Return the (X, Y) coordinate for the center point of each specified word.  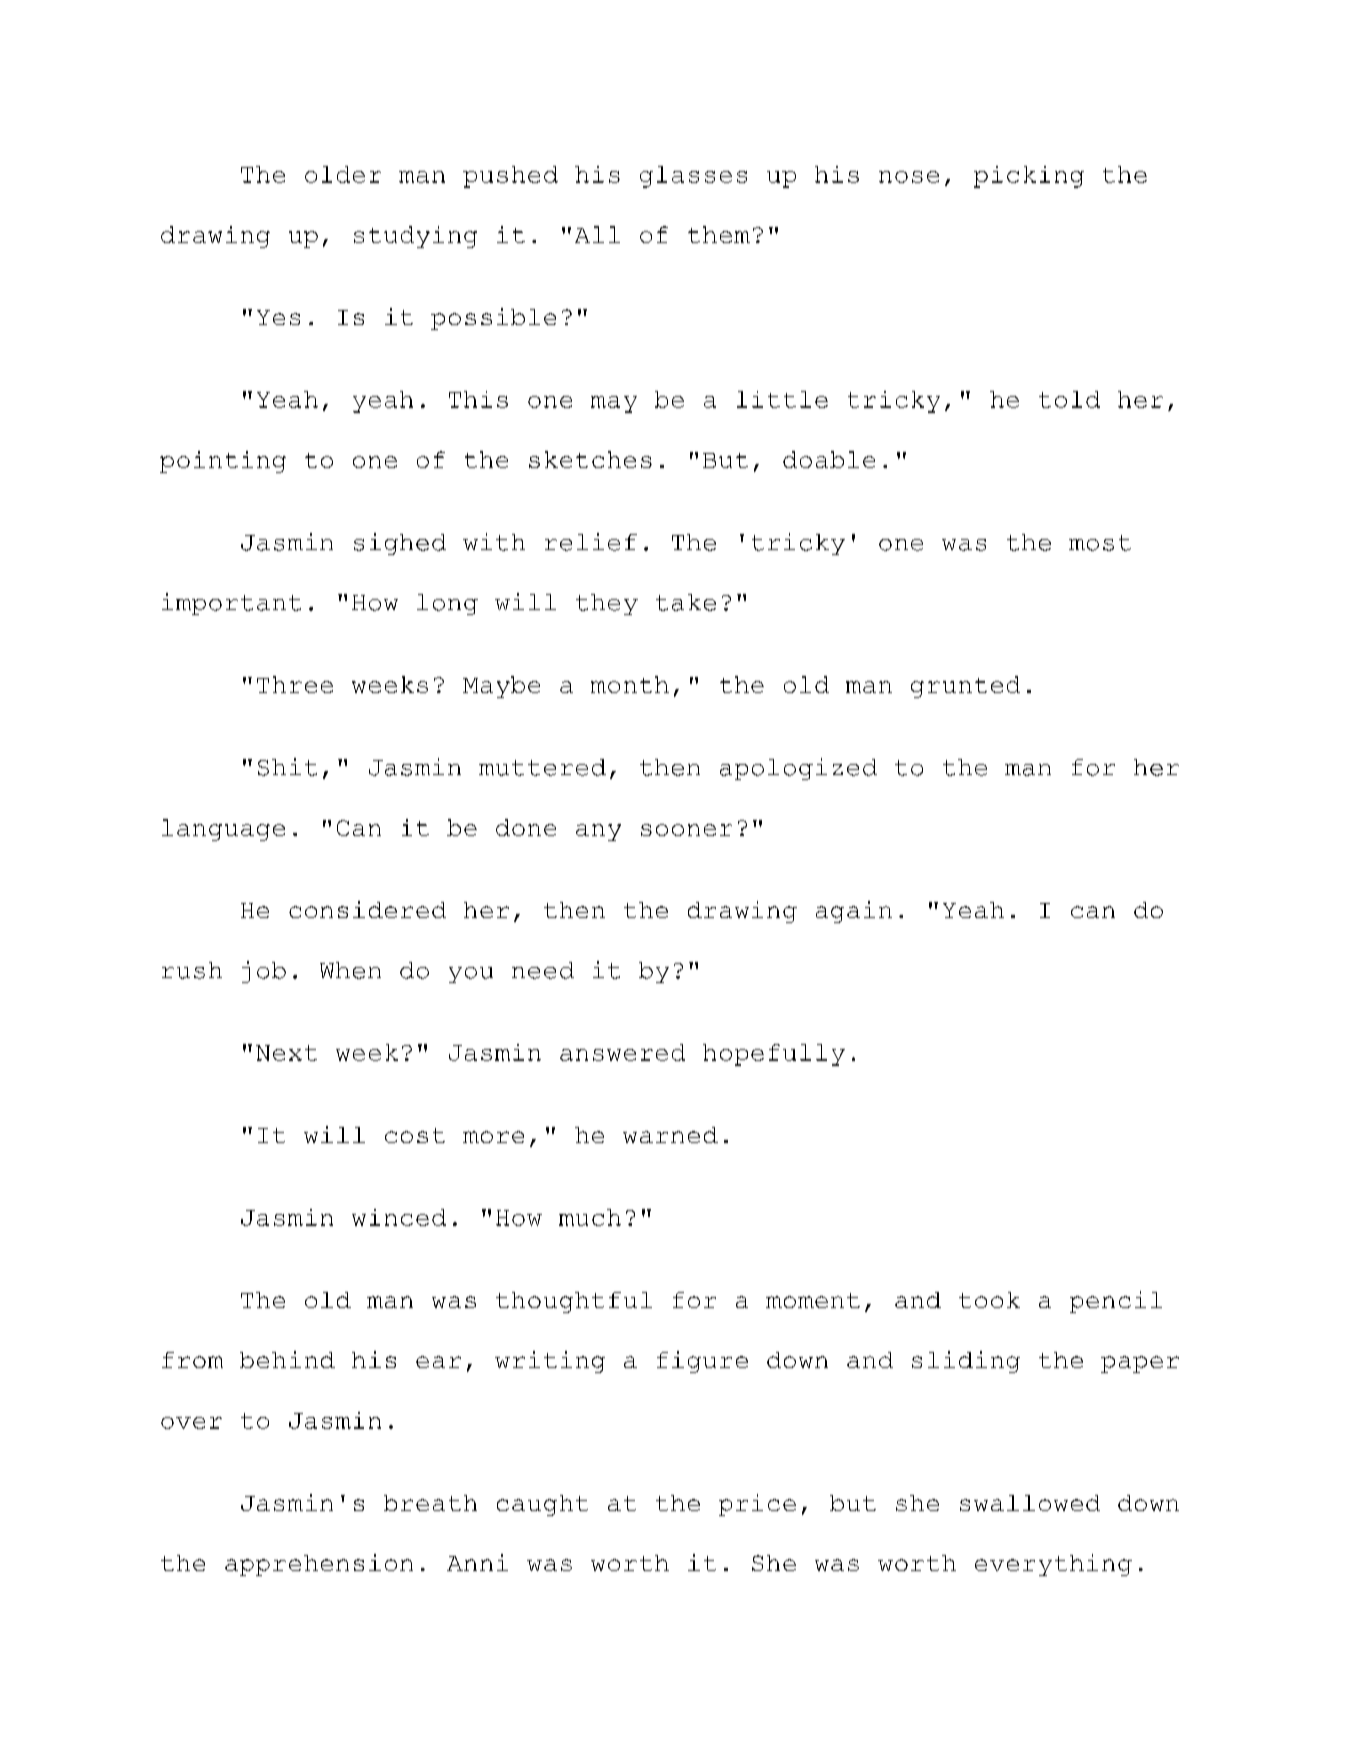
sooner (686, 830)
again (854, 912)
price (757, 1505)
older (343, 174)
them (719, 234)
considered (367, 909)
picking (1029, 177)
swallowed (1030, 1503)
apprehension (319, 1565)
